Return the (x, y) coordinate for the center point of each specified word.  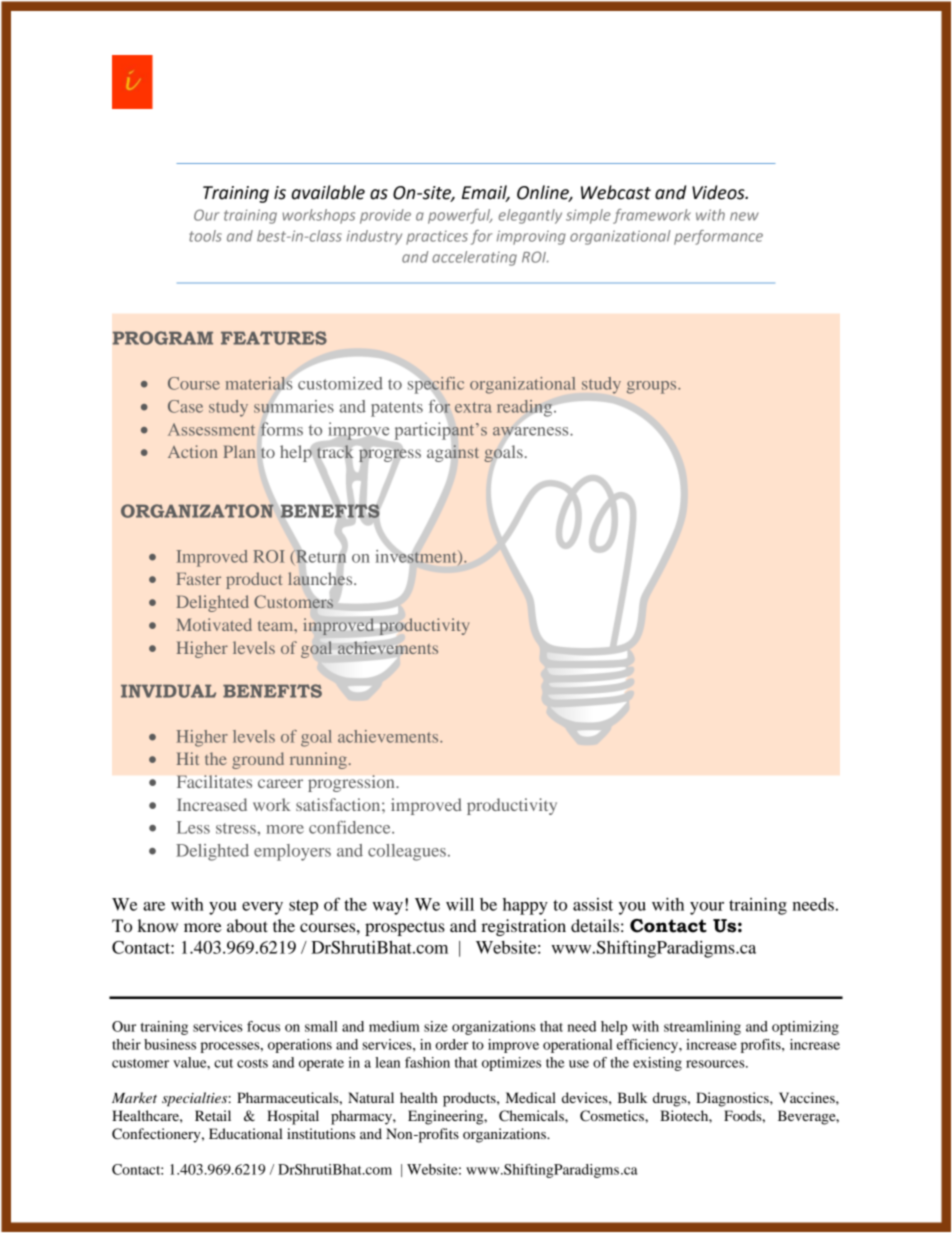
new (744, 216)
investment (417, 557)
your (707, 908)
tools (205, 236)
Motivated (214, 624)
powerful (460, 216)
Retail (213, 1115)
